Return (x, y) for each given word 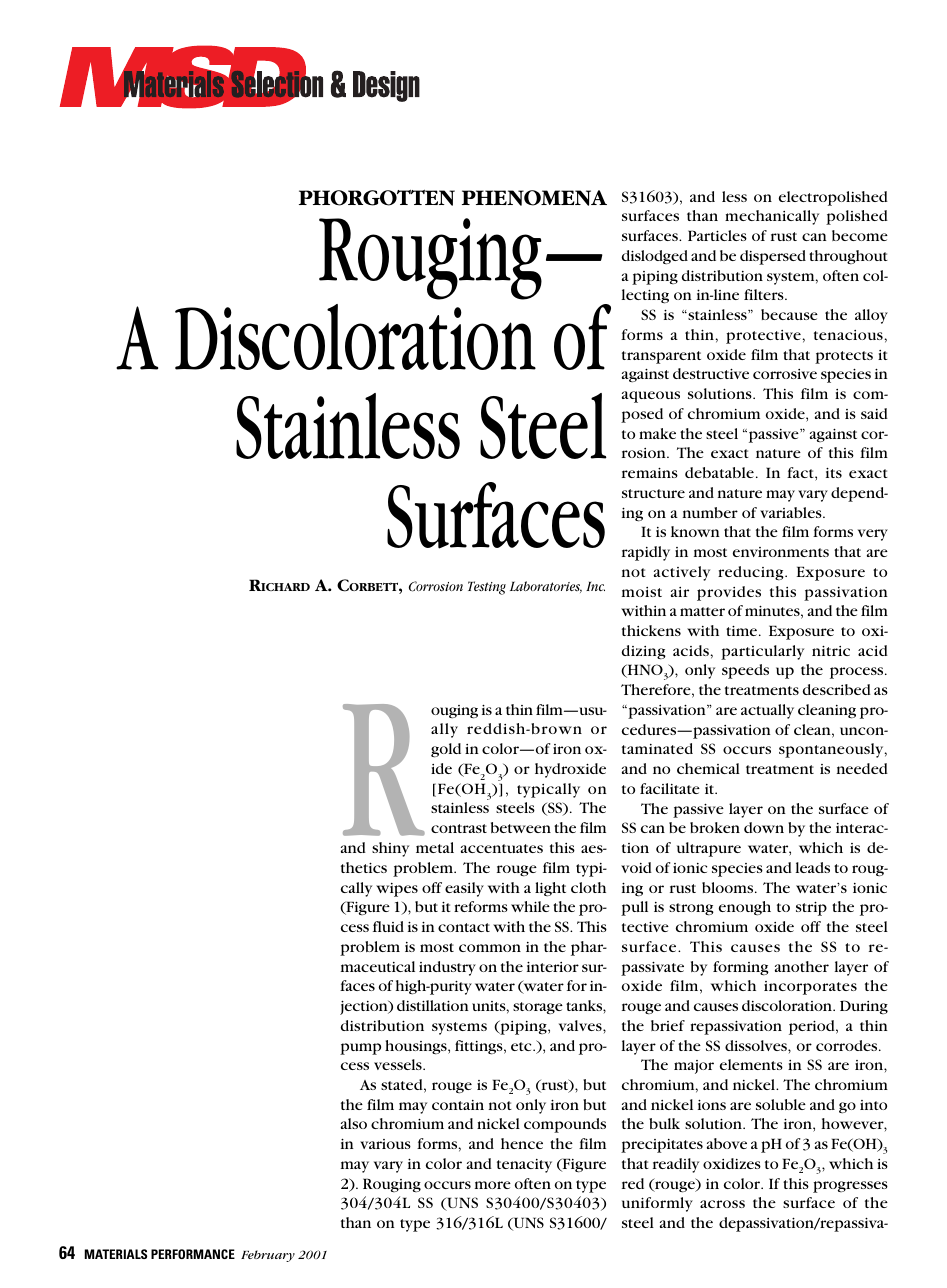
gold (446, 750)
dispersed (773, 257)
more (493, 1185)
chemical (708, 768)
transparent (661, 357)
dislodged (655, 257)
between (521, 827)
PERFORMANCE (193, 1254)
